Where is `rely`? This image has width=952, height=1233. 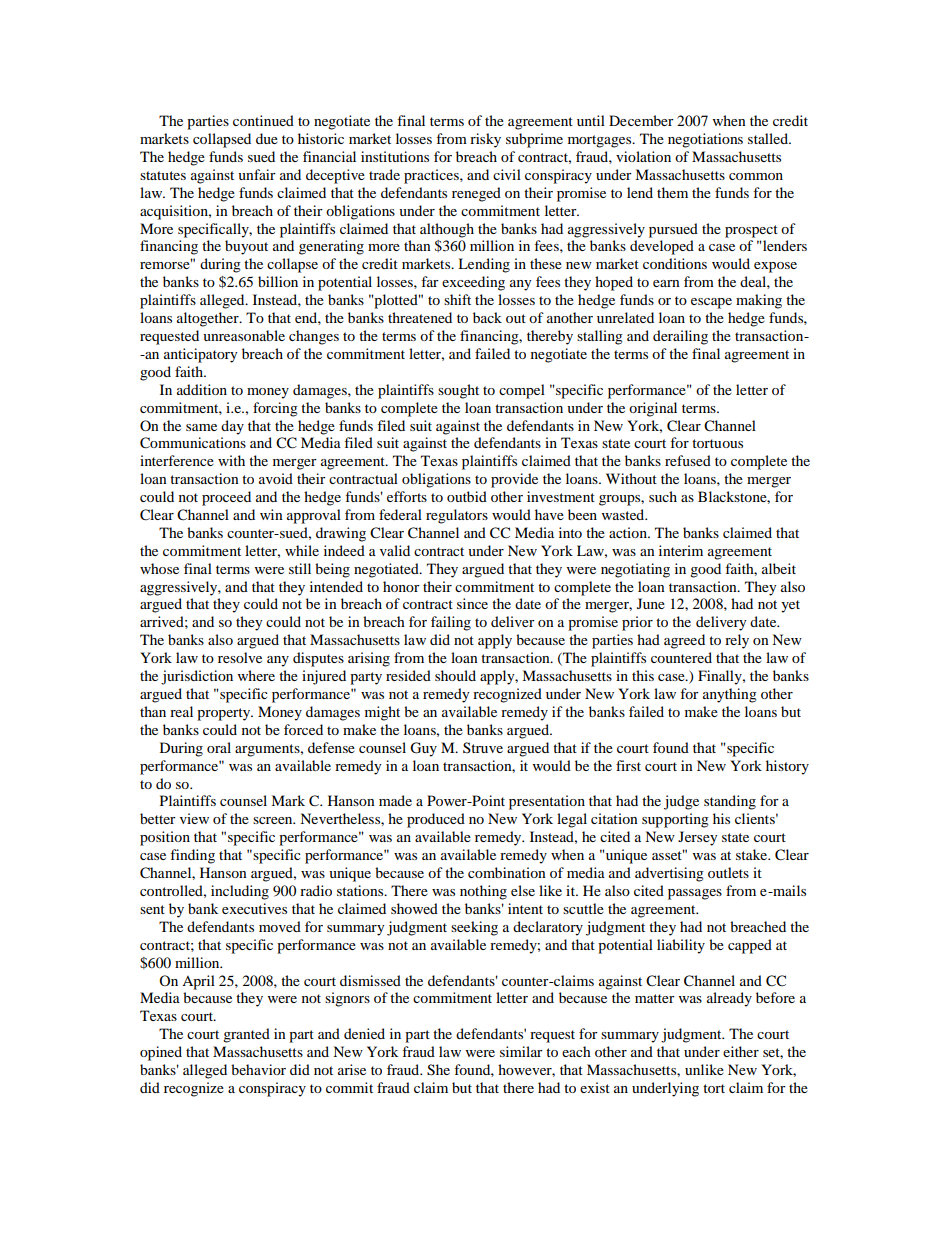 rely is located at coordinates (737, 641).
